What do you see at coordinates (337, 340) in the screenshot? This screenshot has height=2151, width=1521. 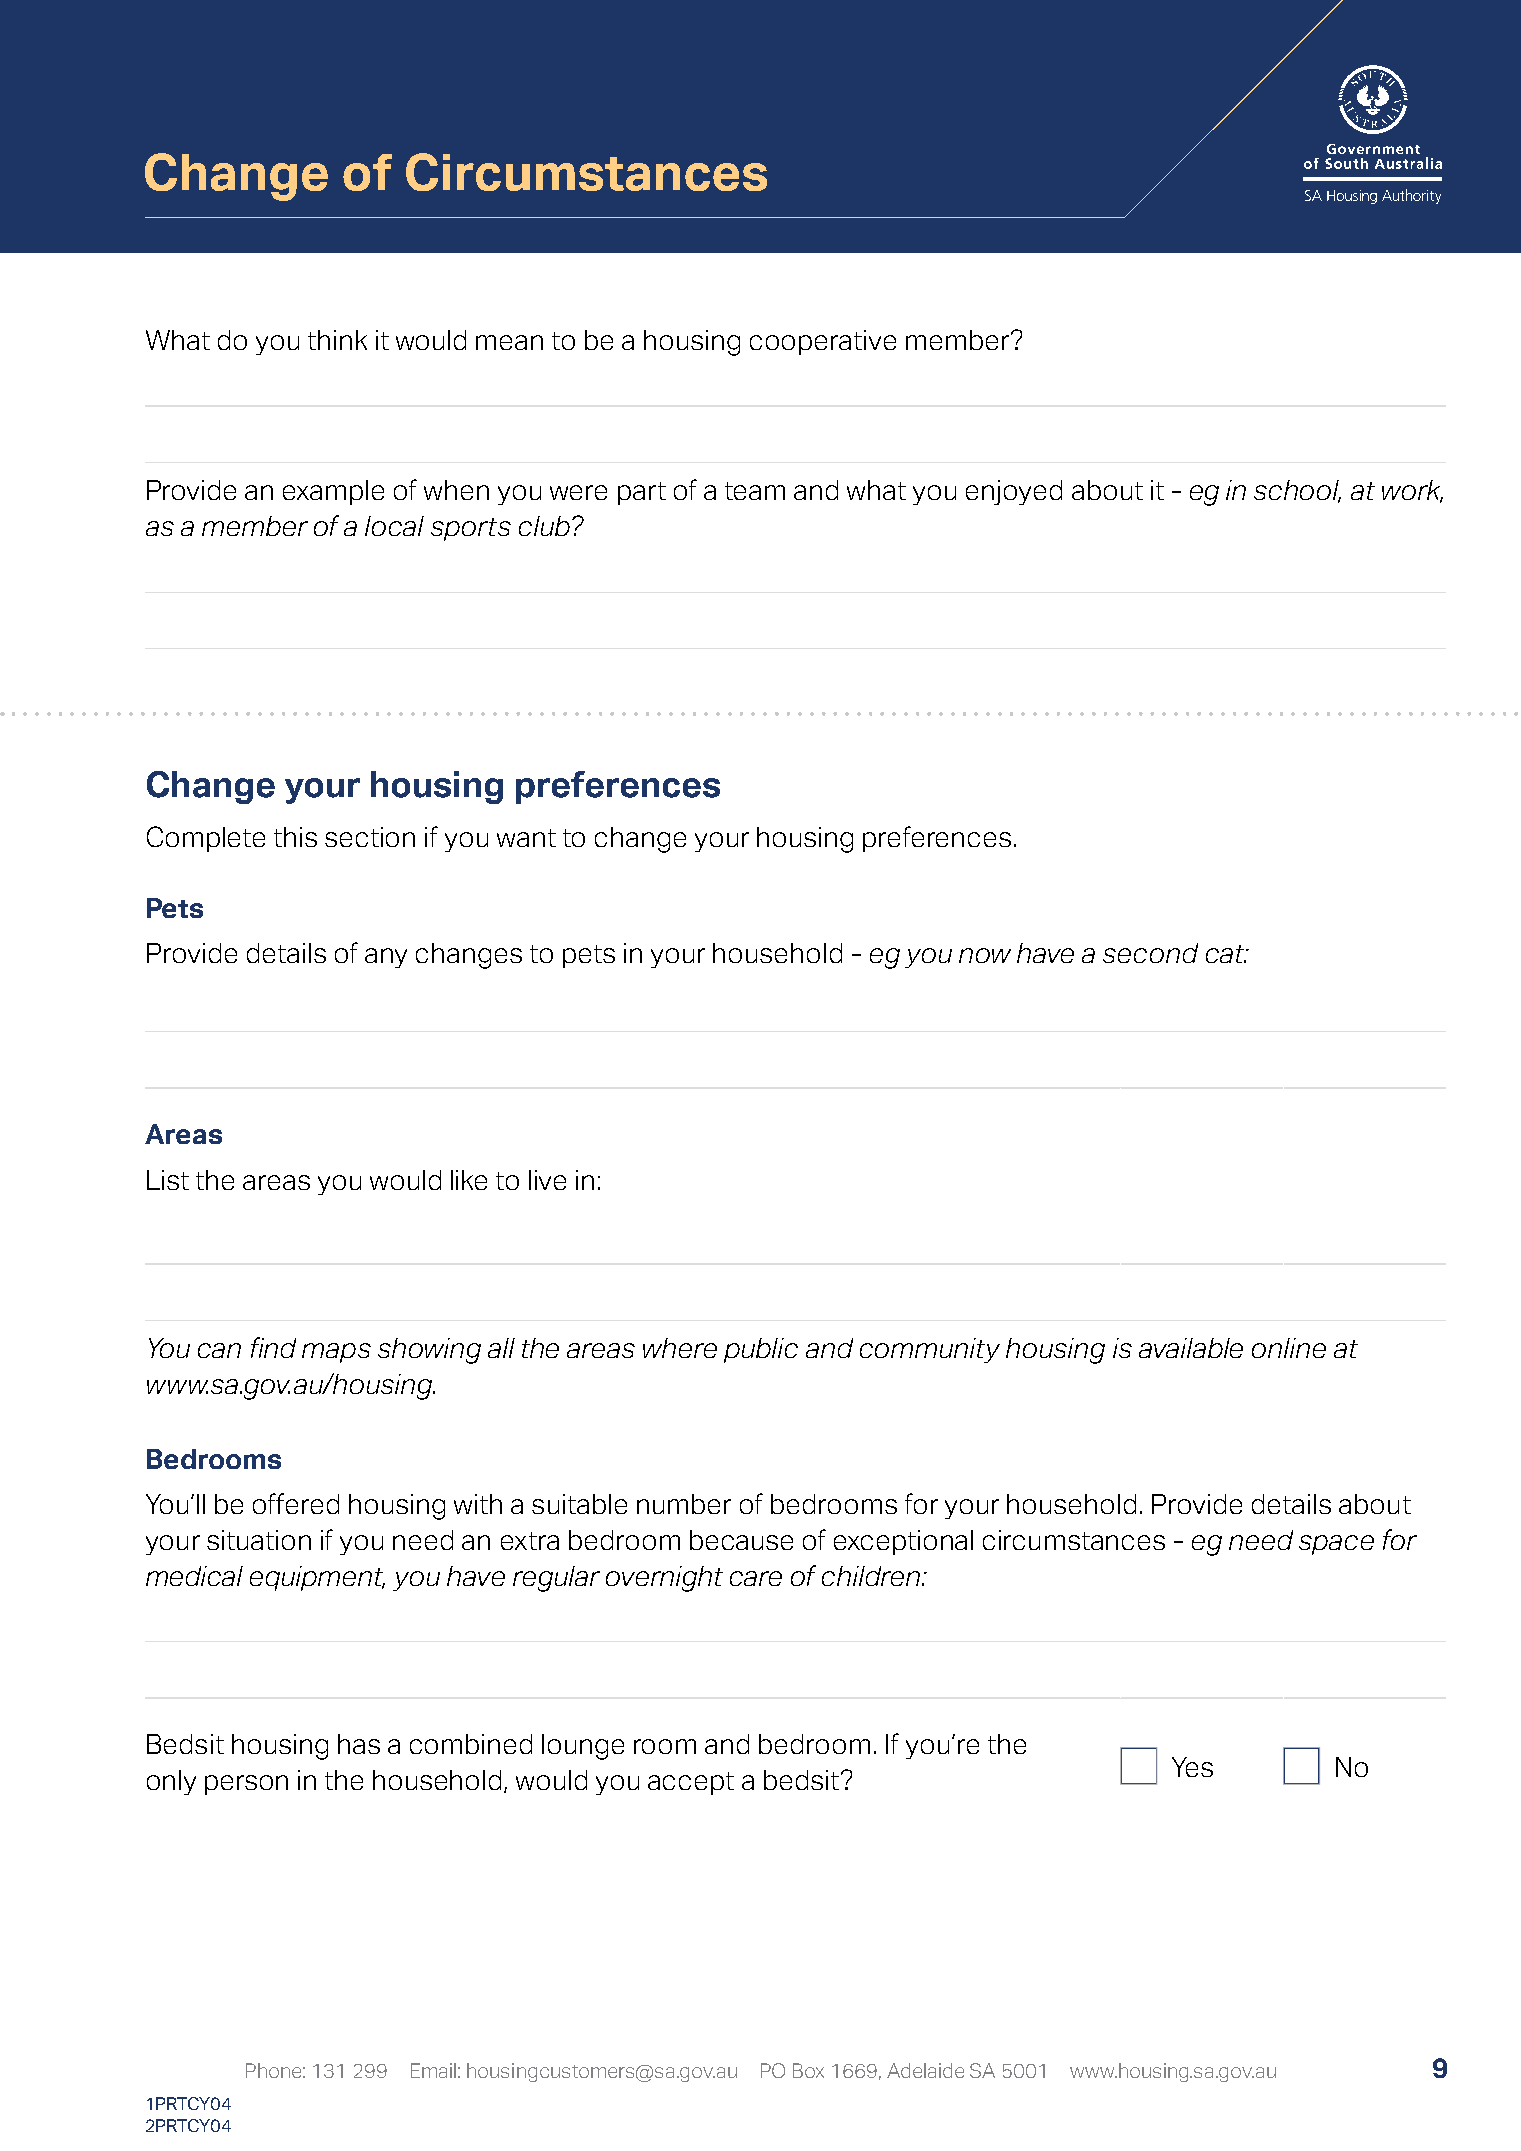 I see `think` at bounding box center [337, 340].
